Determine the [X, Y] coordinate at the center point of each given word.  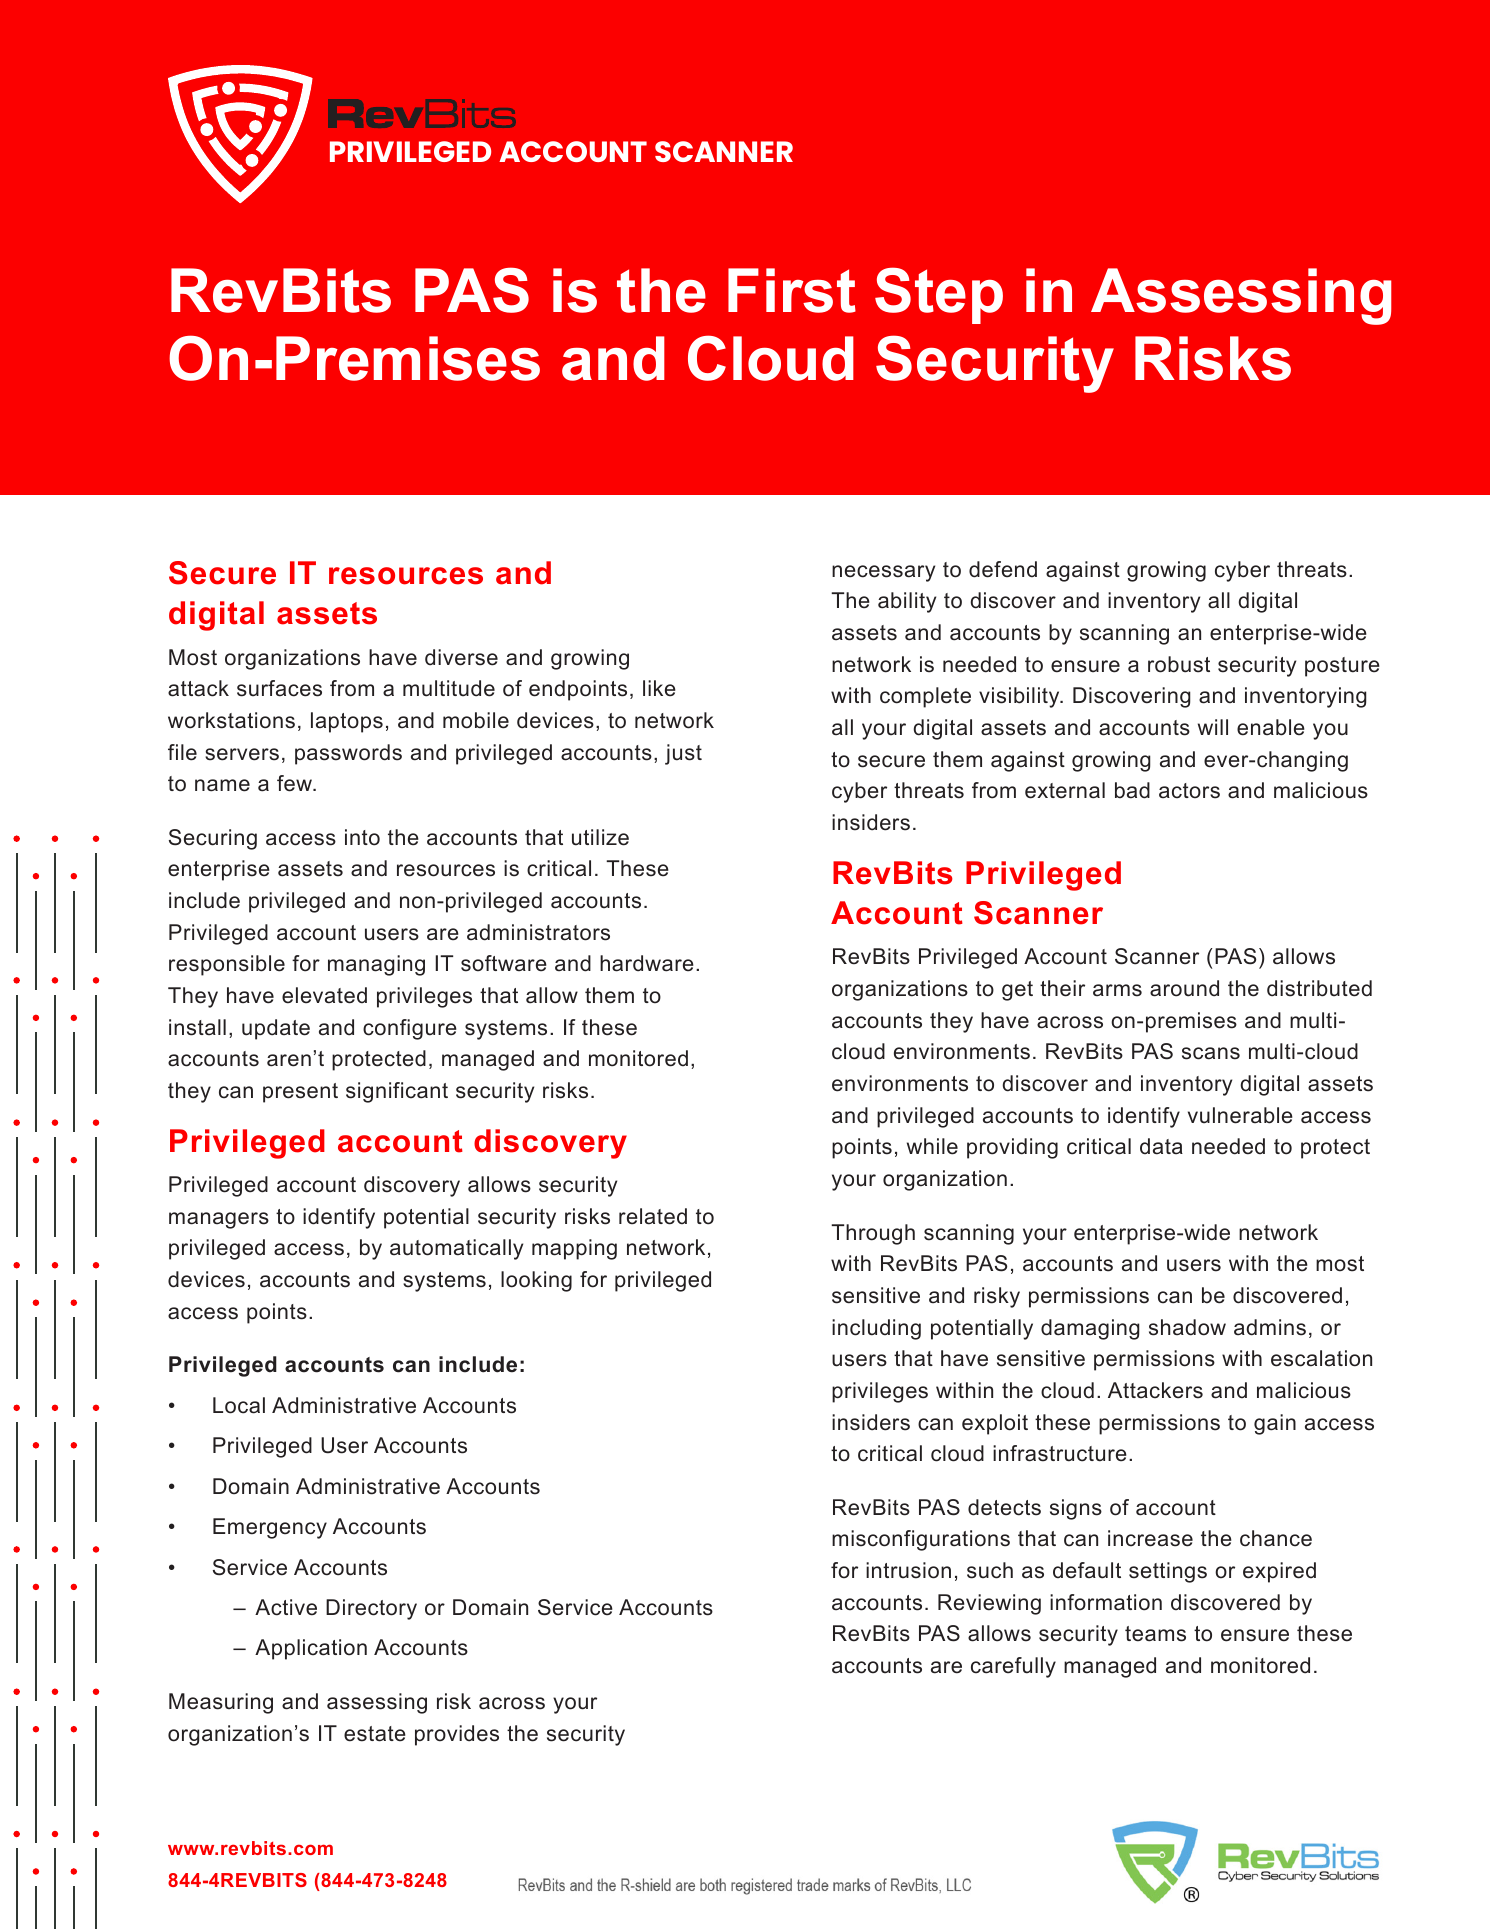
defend [1003, 569]
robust [1179, 664]
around [1184, 988]
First [792, 290]
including [876, 1329]
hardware [647, 963]
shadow [1187, 1327]
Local [239, 1405]
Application [311, 1649]
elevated [324, 995]
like [659, 688]
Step [939, 295]
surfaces [279, 688]
